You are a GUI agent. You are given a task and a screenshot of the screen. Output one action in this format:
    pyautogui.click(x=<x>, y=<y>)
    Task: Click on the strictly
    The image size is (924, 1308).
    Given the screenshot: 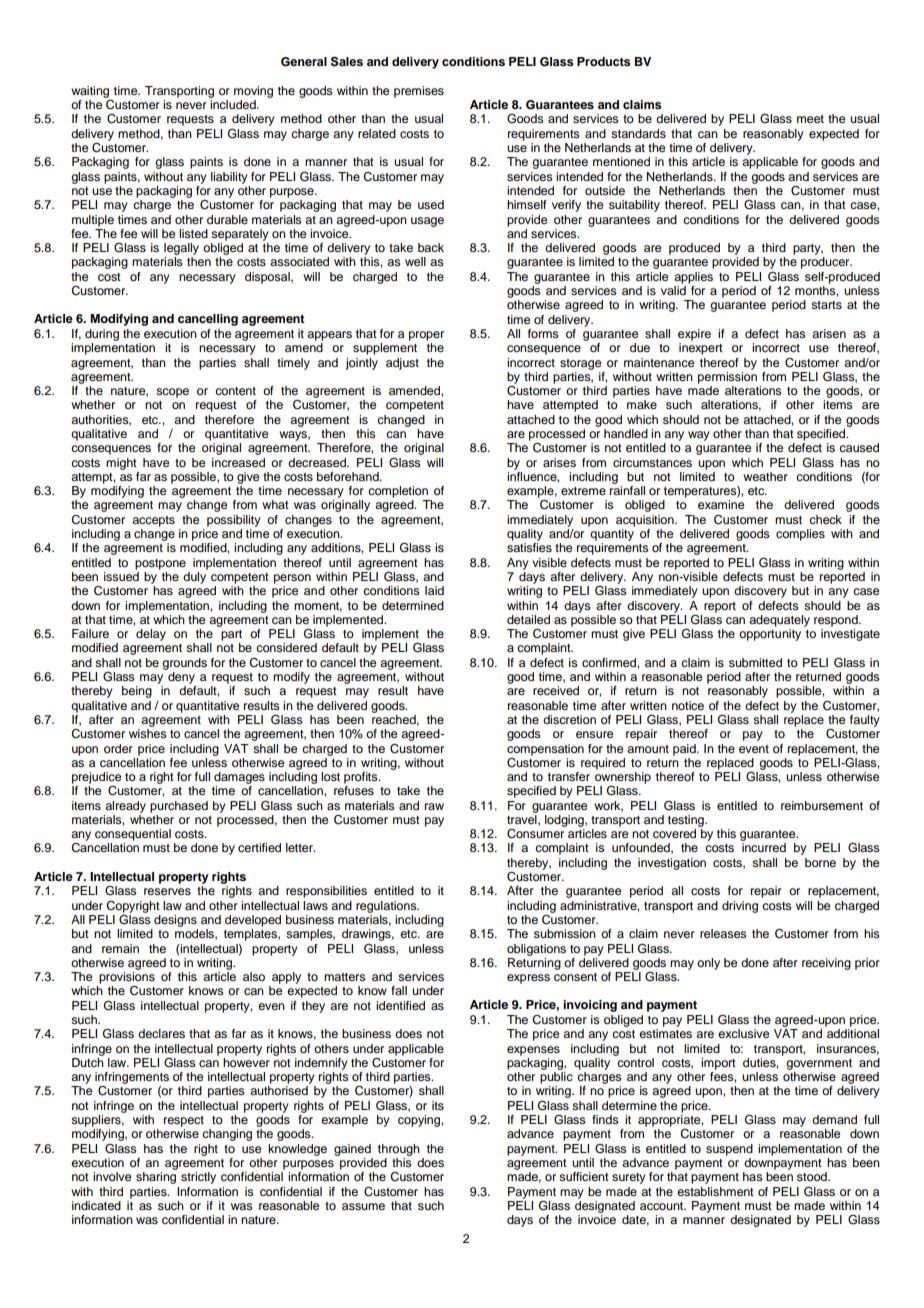 What is the action you would take?
    pyautogui.click(x=198, y=1178)
